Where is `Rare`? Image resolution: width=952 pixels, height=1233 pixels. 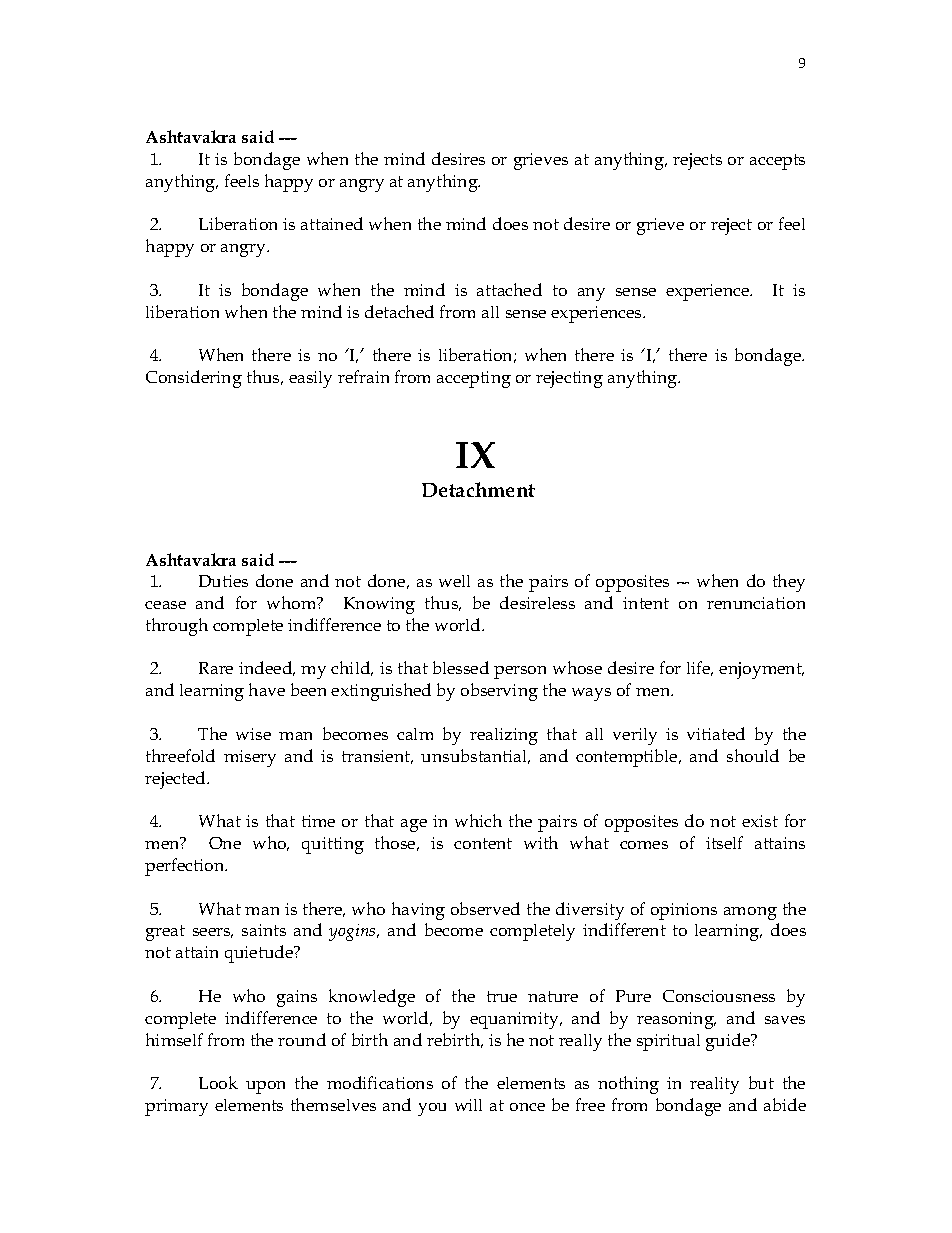
Rare is located at coordinates (216, 668).
